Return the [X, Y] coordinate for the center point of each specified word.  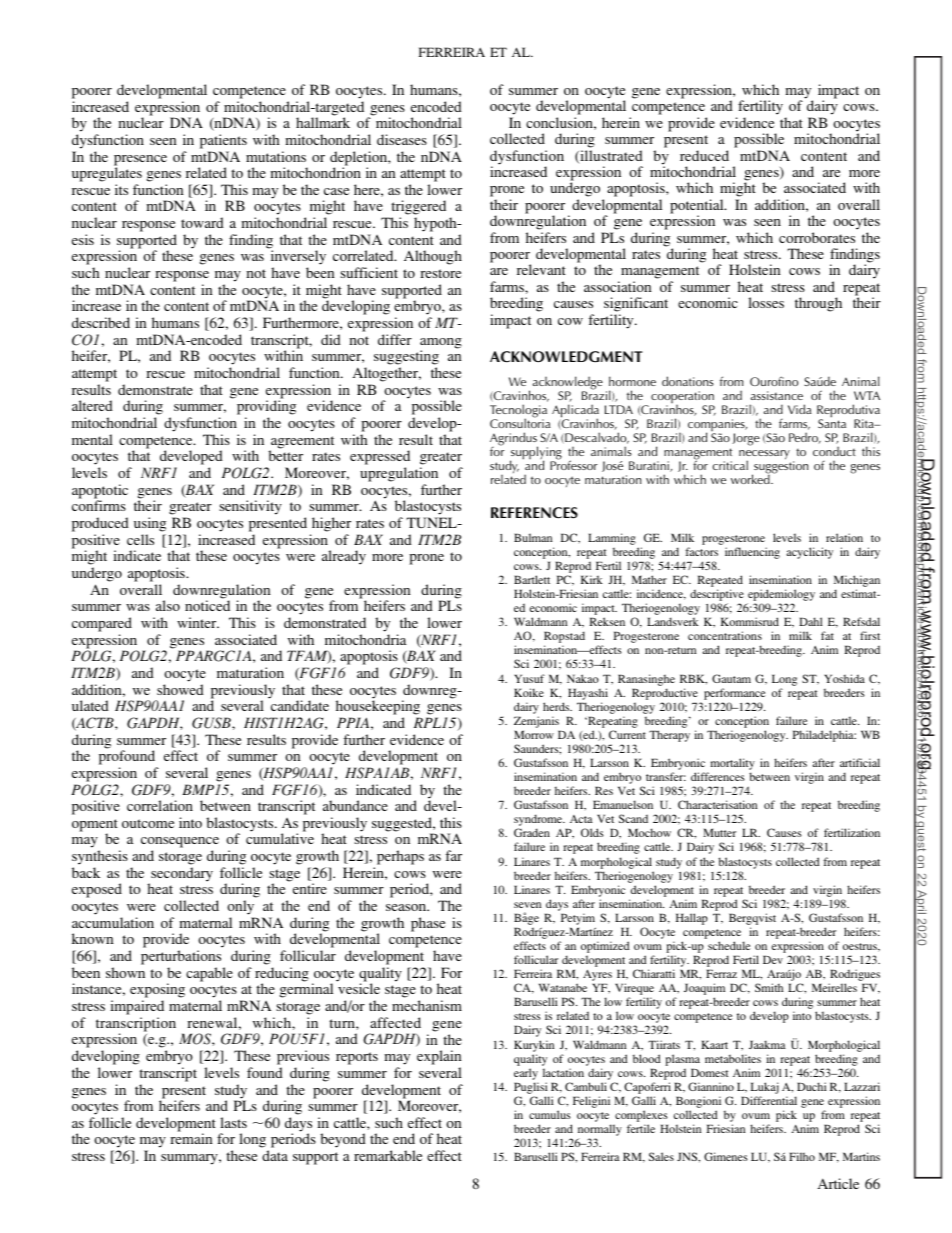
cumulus [550, 1114]
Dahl [811, 621]
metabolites [733, 1058]
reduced [704, 155]
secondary [181, 875]
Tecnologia [518, 412]
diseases [402, 139]
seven [527, 905]
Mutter [719, 832]
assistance [777, 395]
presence [140, 161]
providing [266, 409]
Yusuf [529, 678]
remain [191, 1138]
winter [198, 622]
